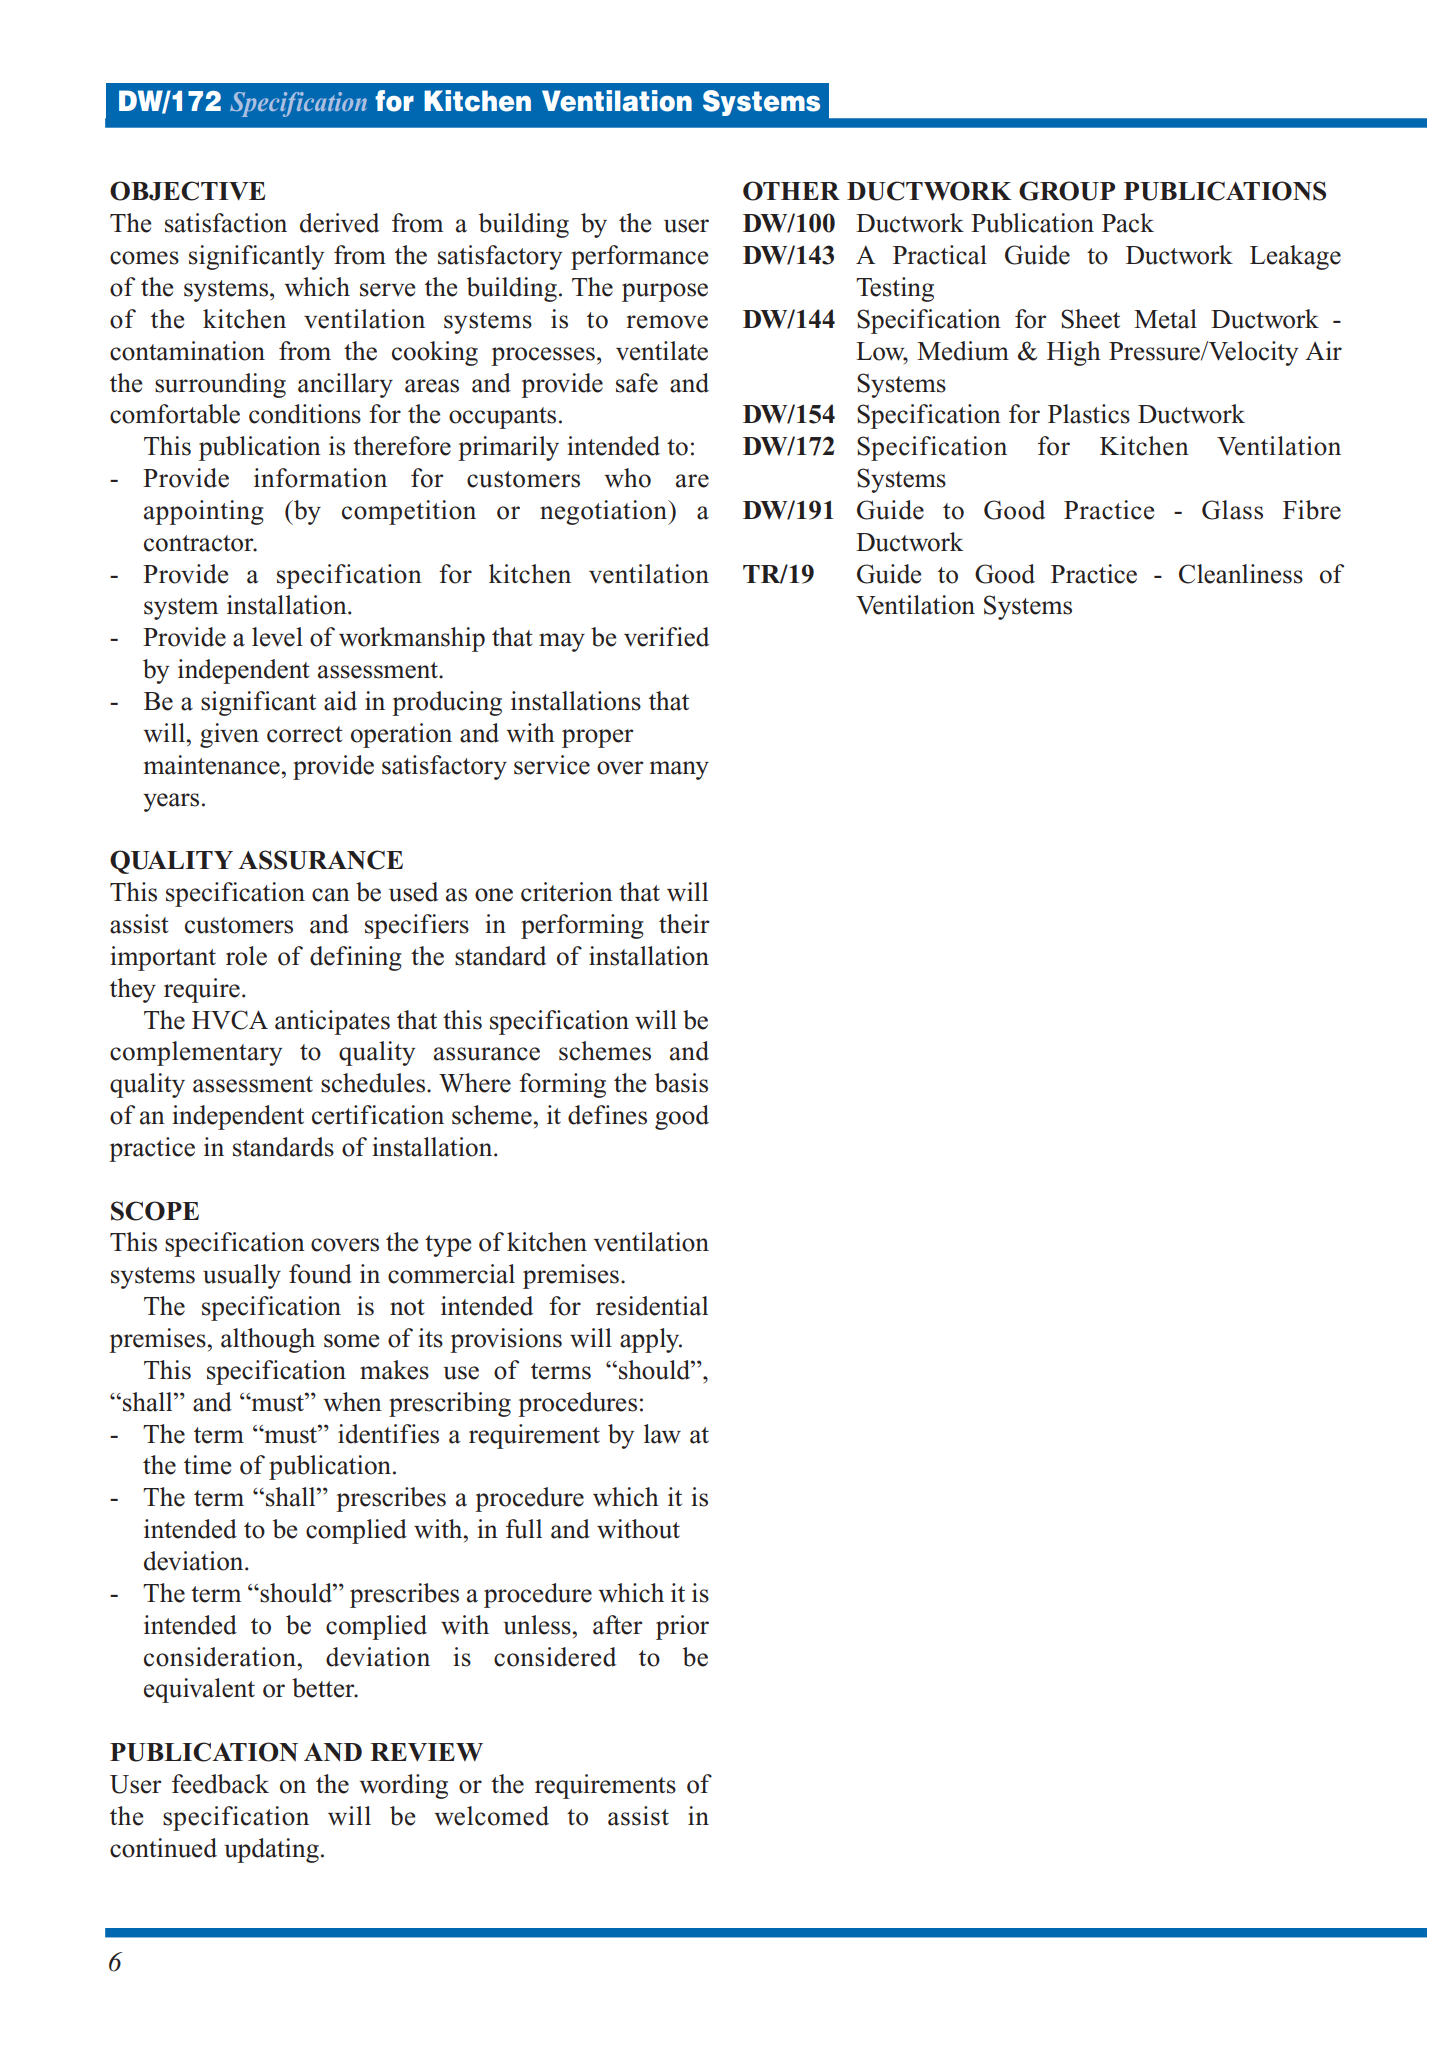 The image size is (1449, 2049). I want to click on satisfaction, so click(226, 223).
